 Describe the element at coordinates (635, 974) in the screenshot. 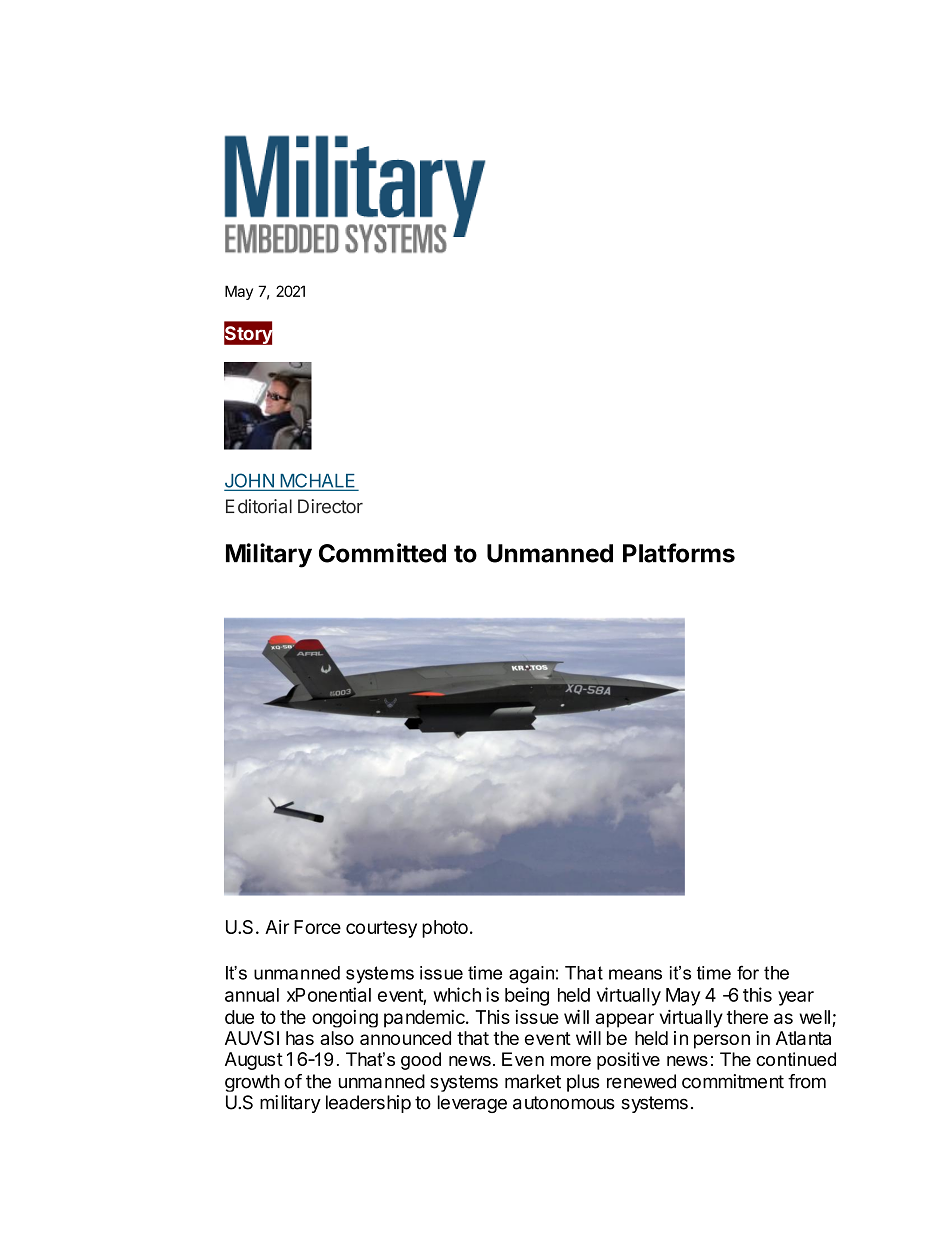

I see `means` at that location.
